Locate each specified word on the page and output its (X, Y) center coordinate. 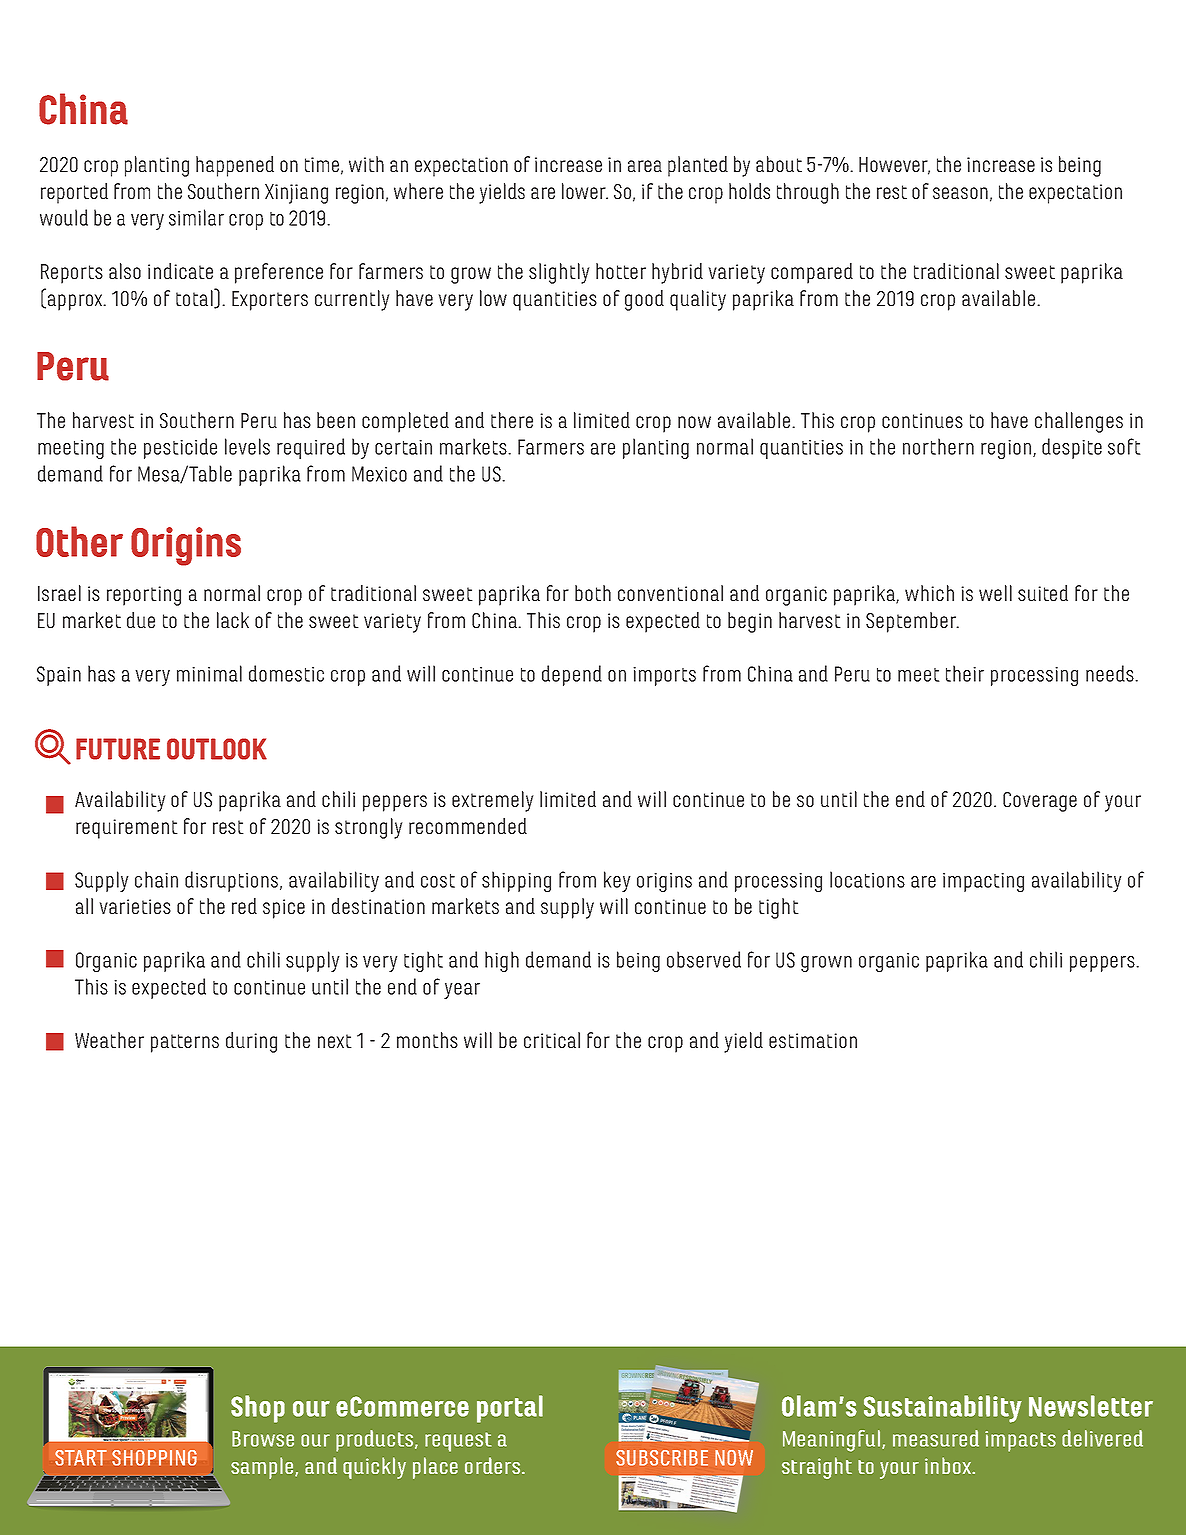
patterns (185, 1043)
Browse (263, 1439)
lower (585, 191)
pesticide (180, 448)
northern (938, 446)
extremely (493, 801)
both (593, 593)
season (960, 193)
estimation (813, 1040)
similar (196, 217)
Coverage (1040, 802)
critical (552, 1040)
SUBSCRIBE (662, 1458)
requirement (127, 829)
